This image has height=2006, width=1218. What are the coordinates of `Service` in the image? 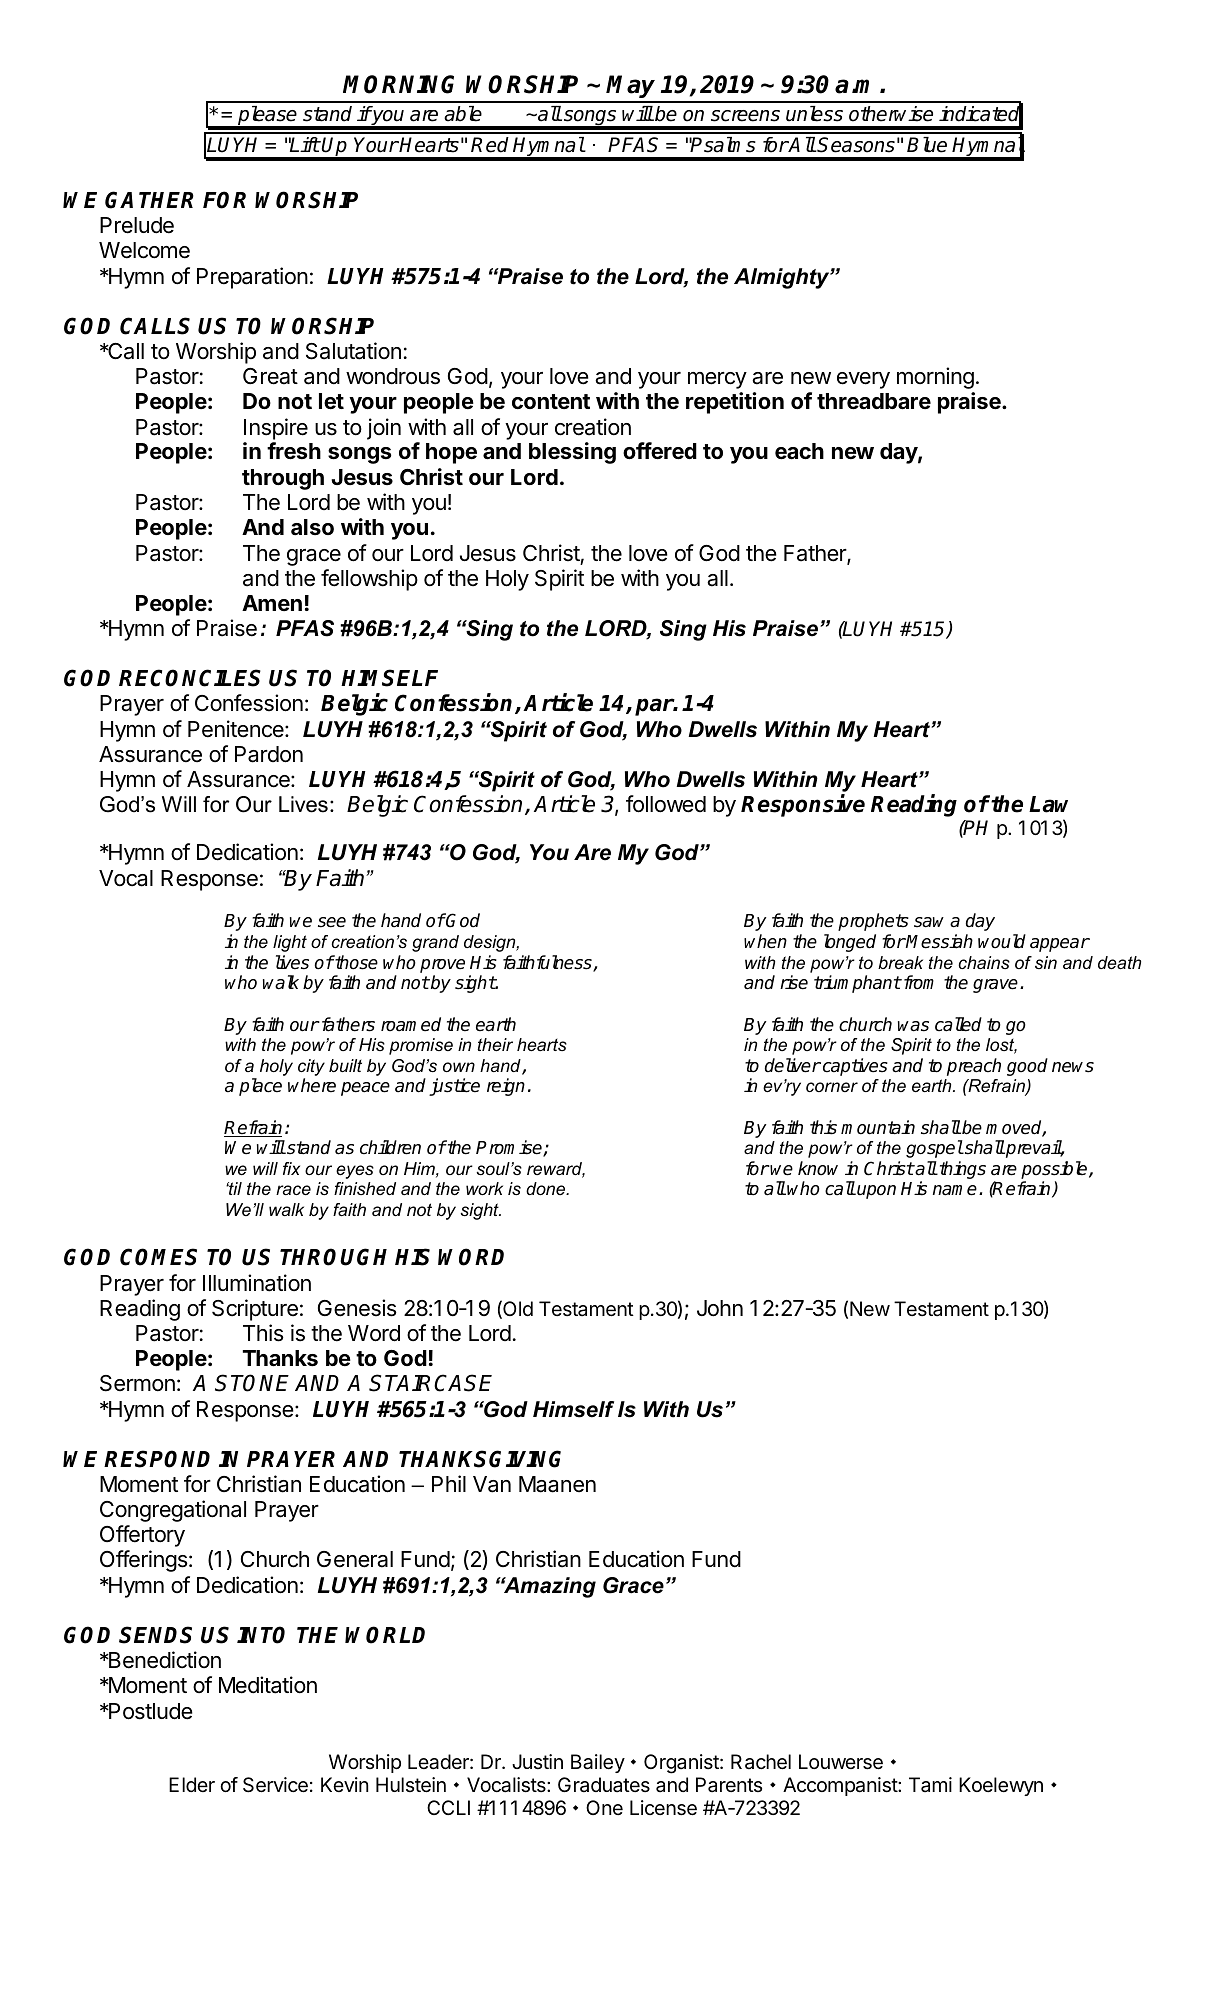 It's located at (275, 1785).
